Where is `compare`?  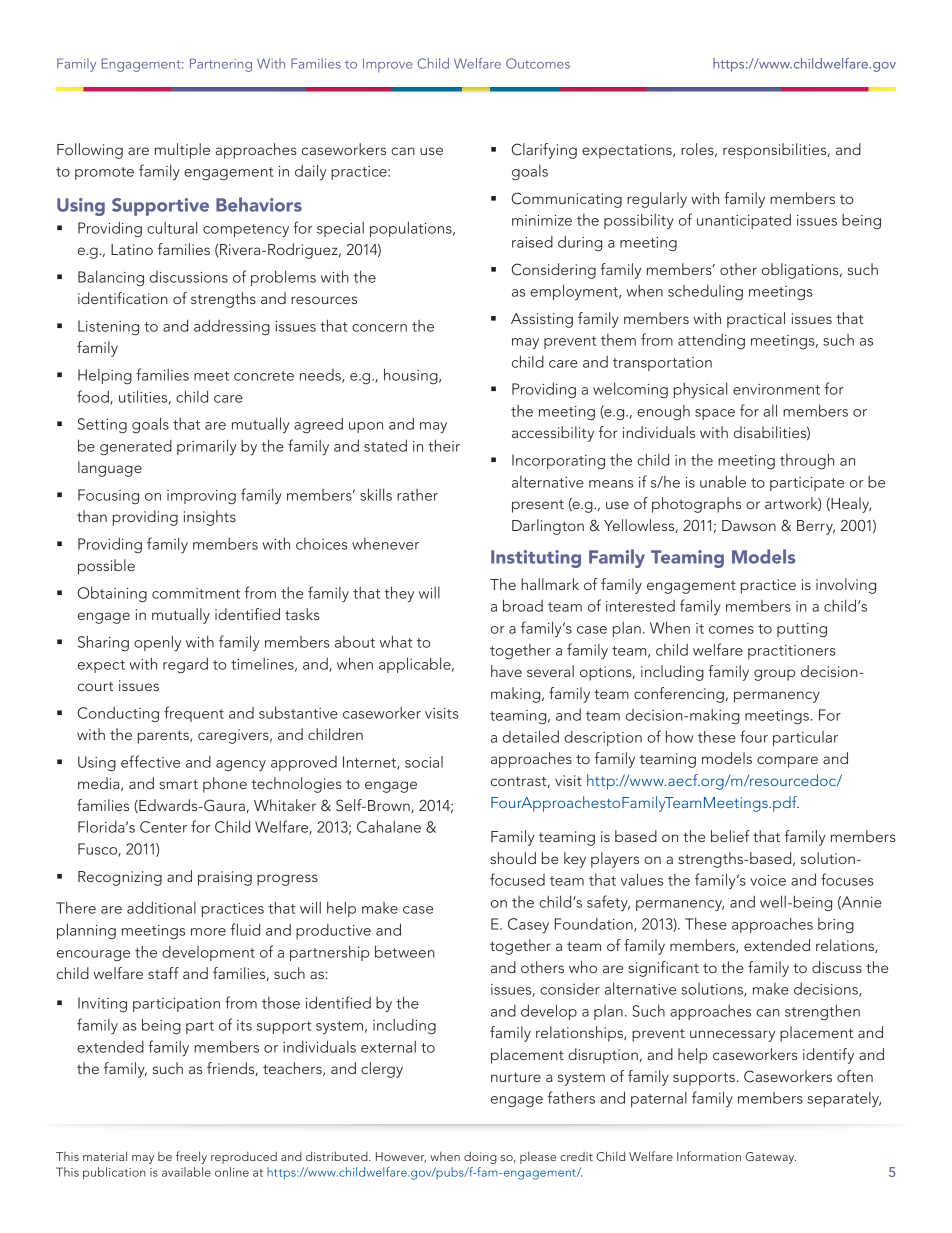 compare is located at coordinates (787, 762).
